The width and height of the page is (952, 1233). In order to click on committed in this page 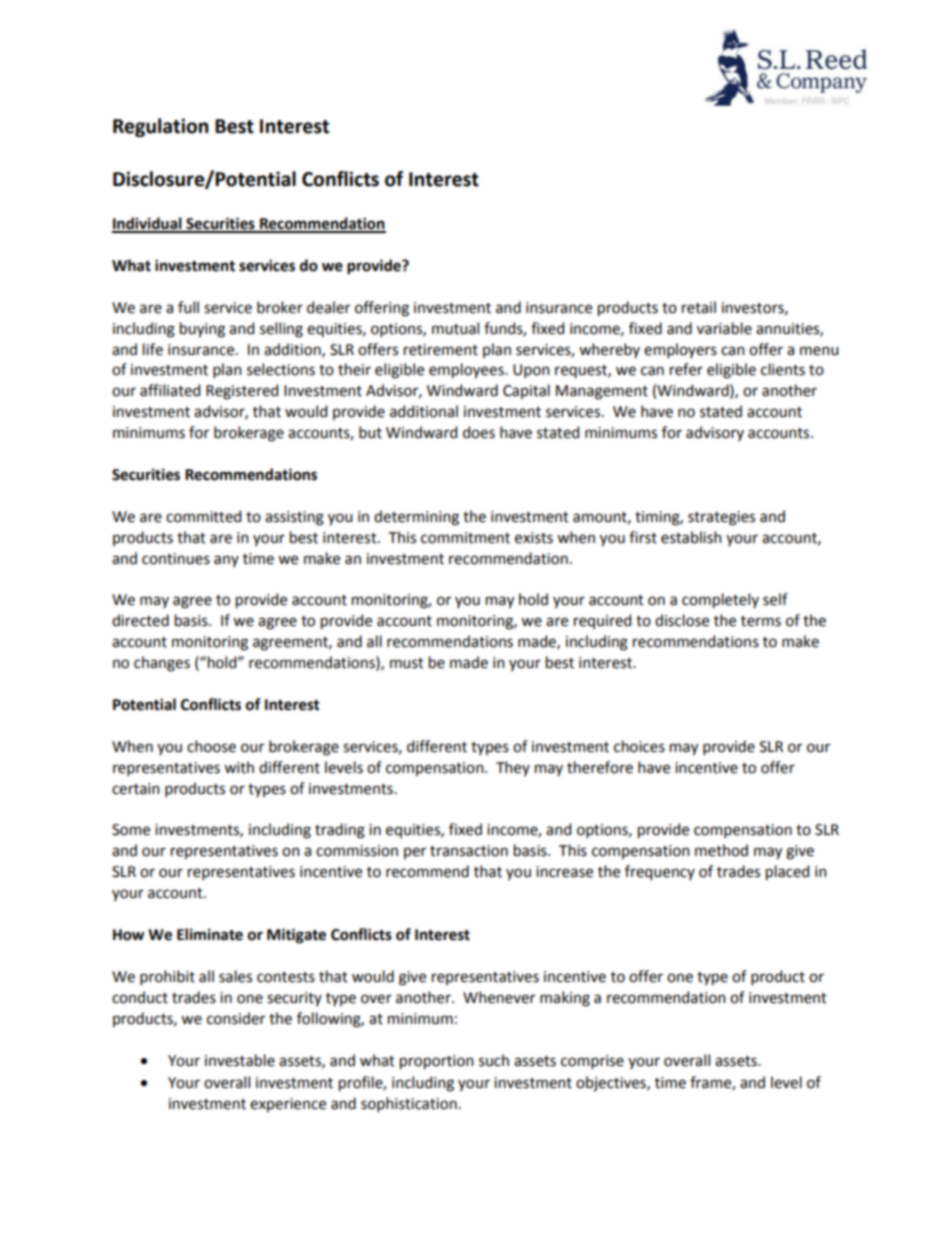, I will do `click(203, 516)`.
